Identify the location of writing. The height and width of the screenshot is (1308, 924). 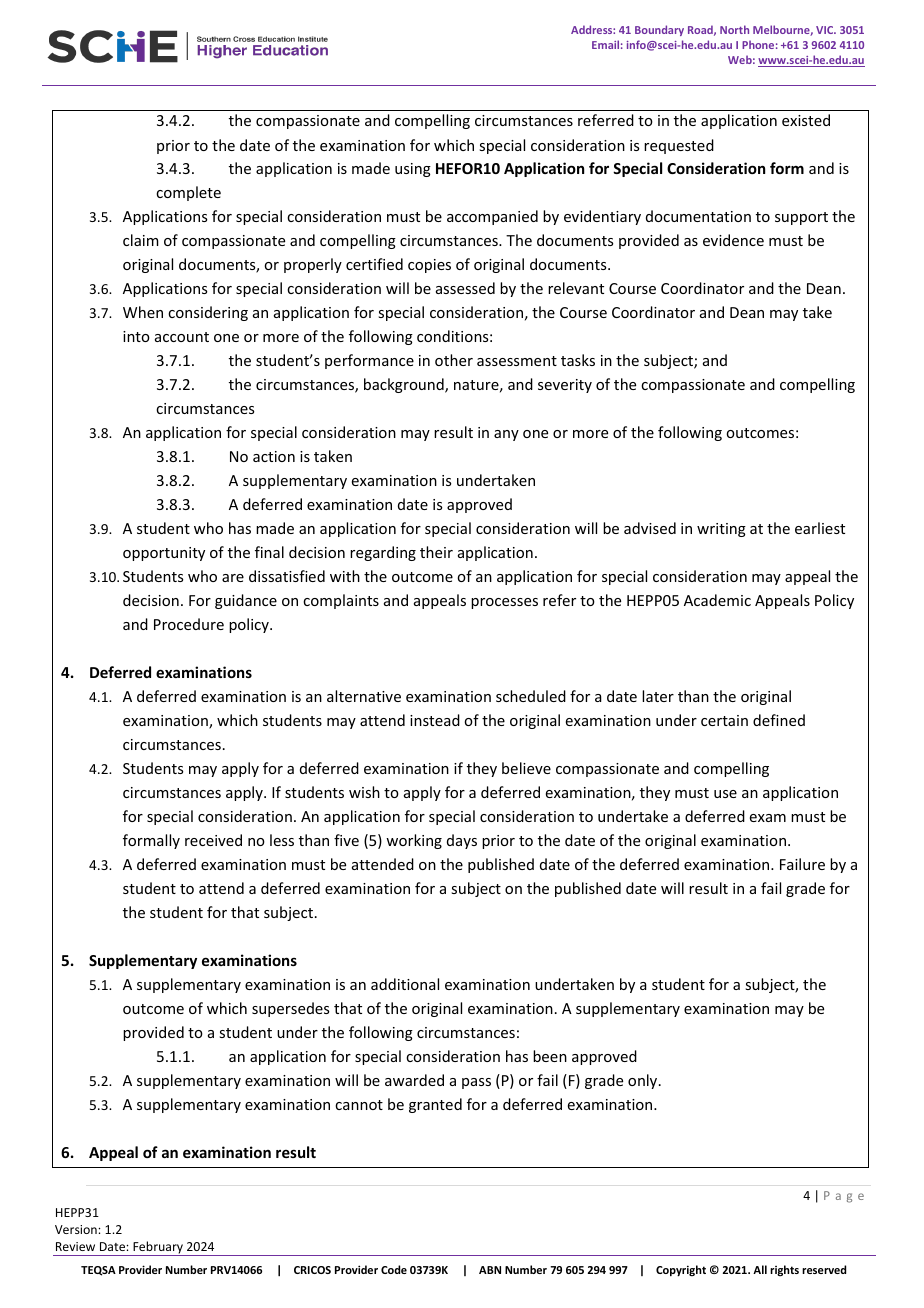
(721, 530).
